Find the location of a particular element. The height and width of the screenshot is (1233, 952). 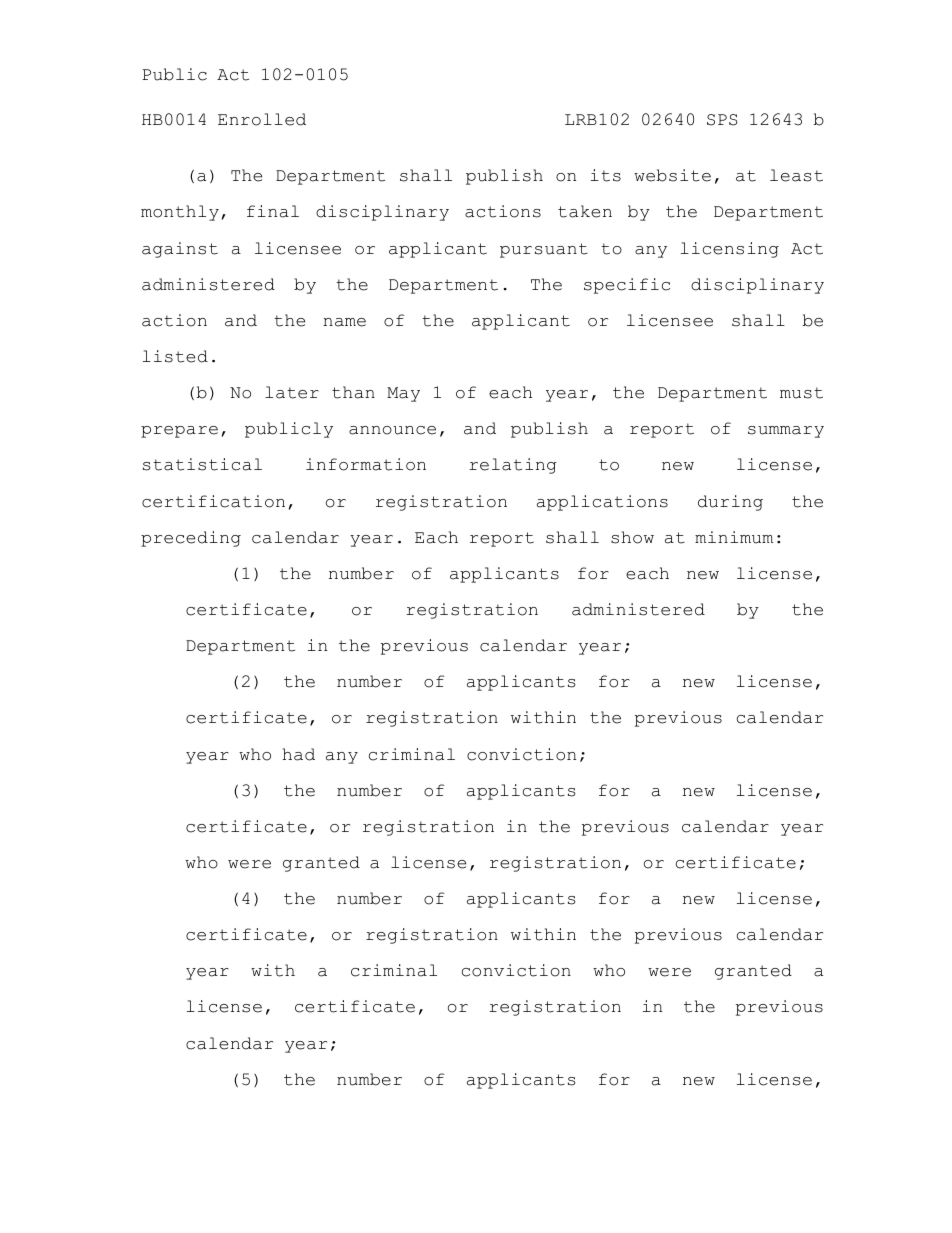

May is located at coordinates (403, 394).
